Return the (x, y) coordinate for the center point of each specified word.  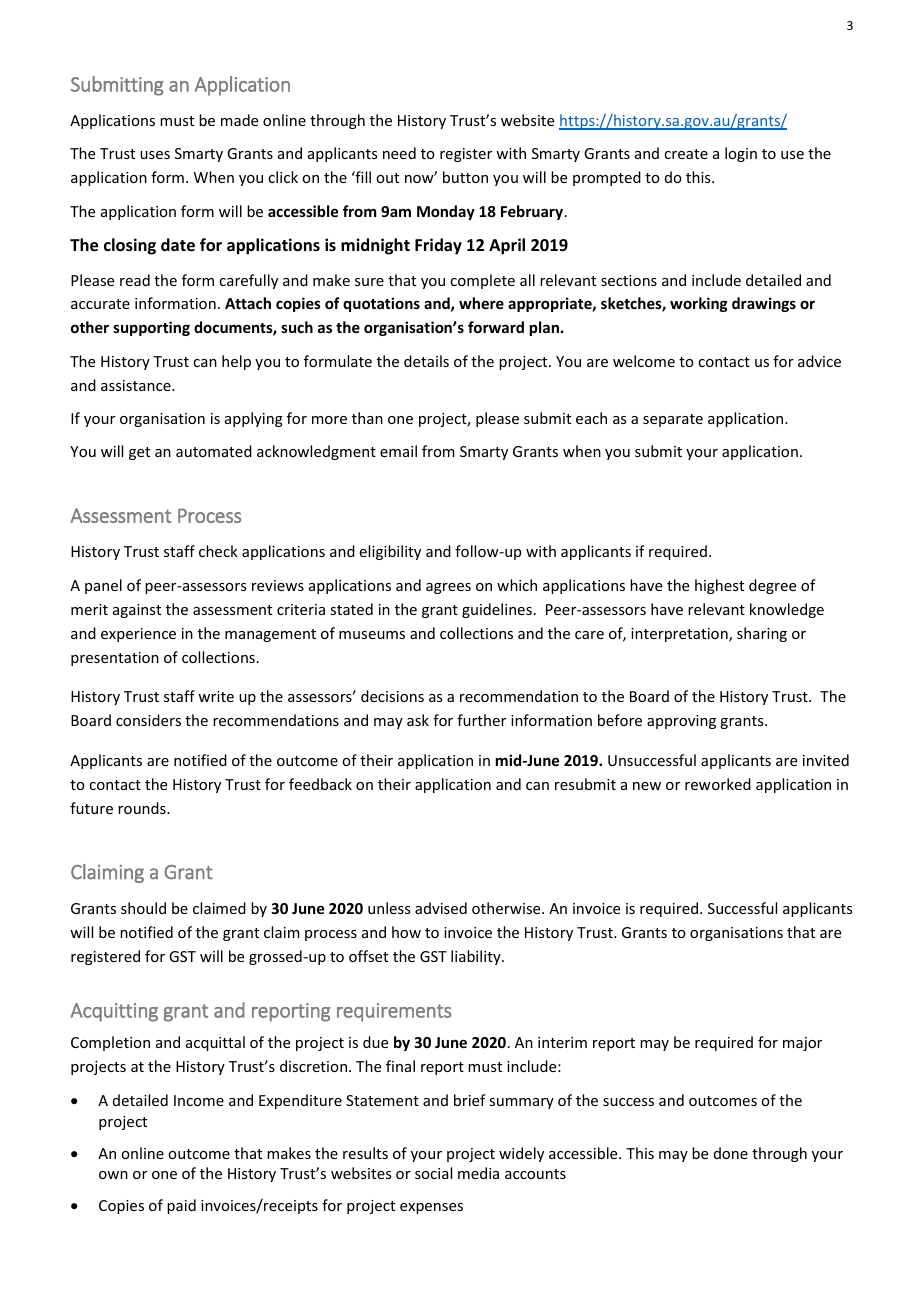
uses (155, 155)
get (139, 453)
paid (181, 1206)
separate (673, 420)
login (741, 154)
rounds (143, 808)
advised (441, 908)
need (399, 153)
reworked (718, 784)
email (398, 451)
